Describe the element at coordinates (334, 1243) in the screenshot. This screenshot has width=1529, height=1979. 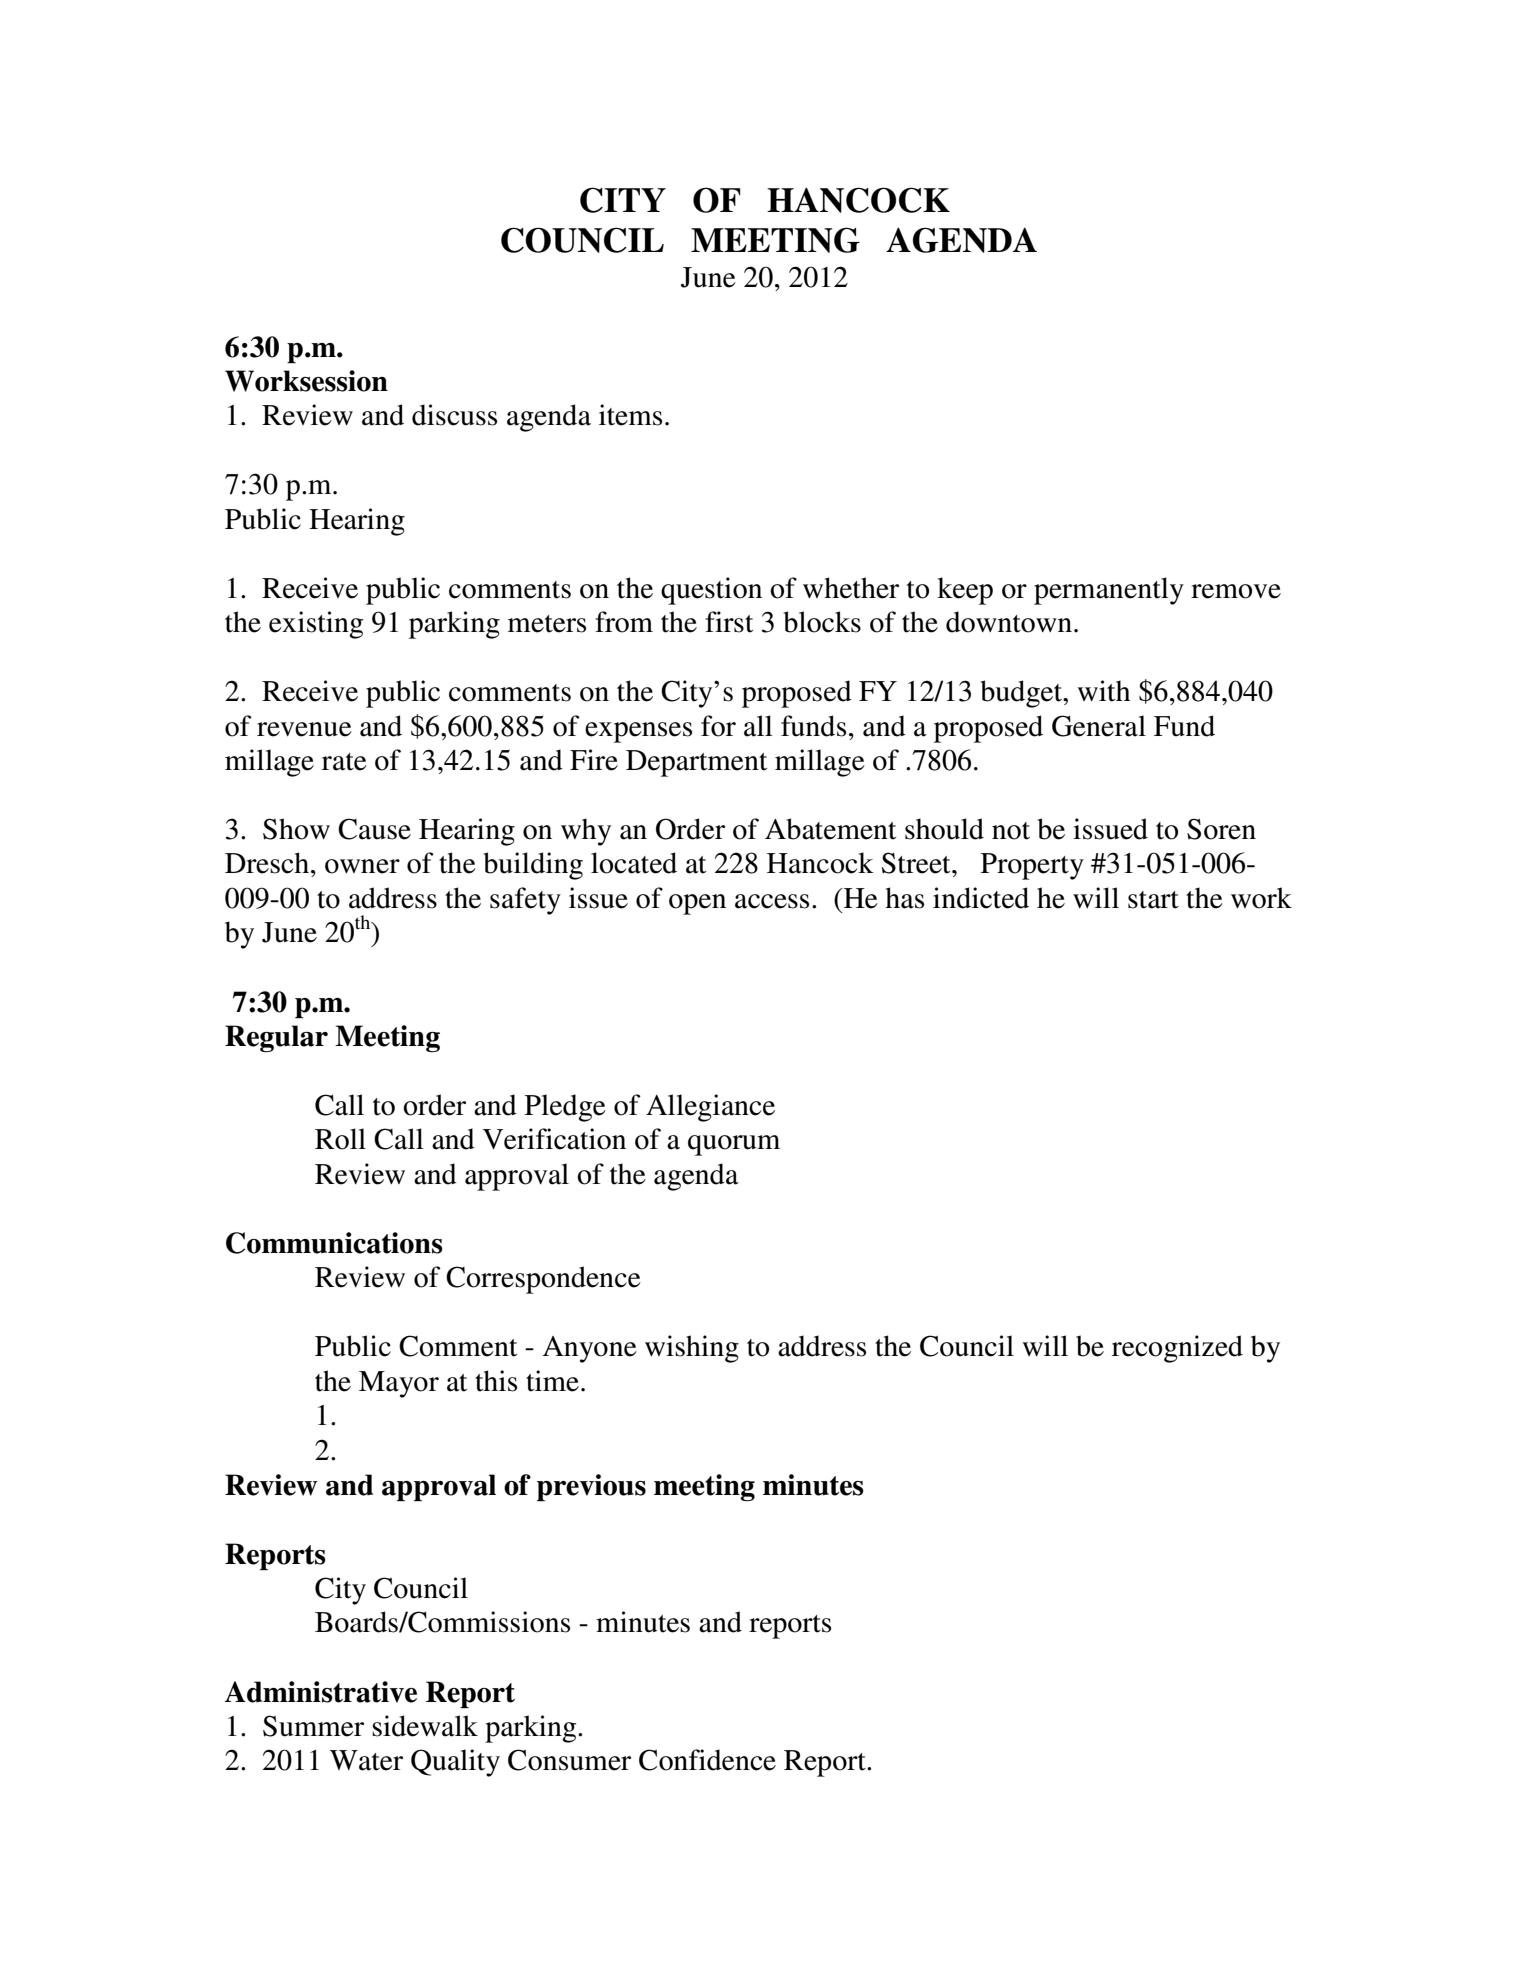
I see `Communications` at that location.
